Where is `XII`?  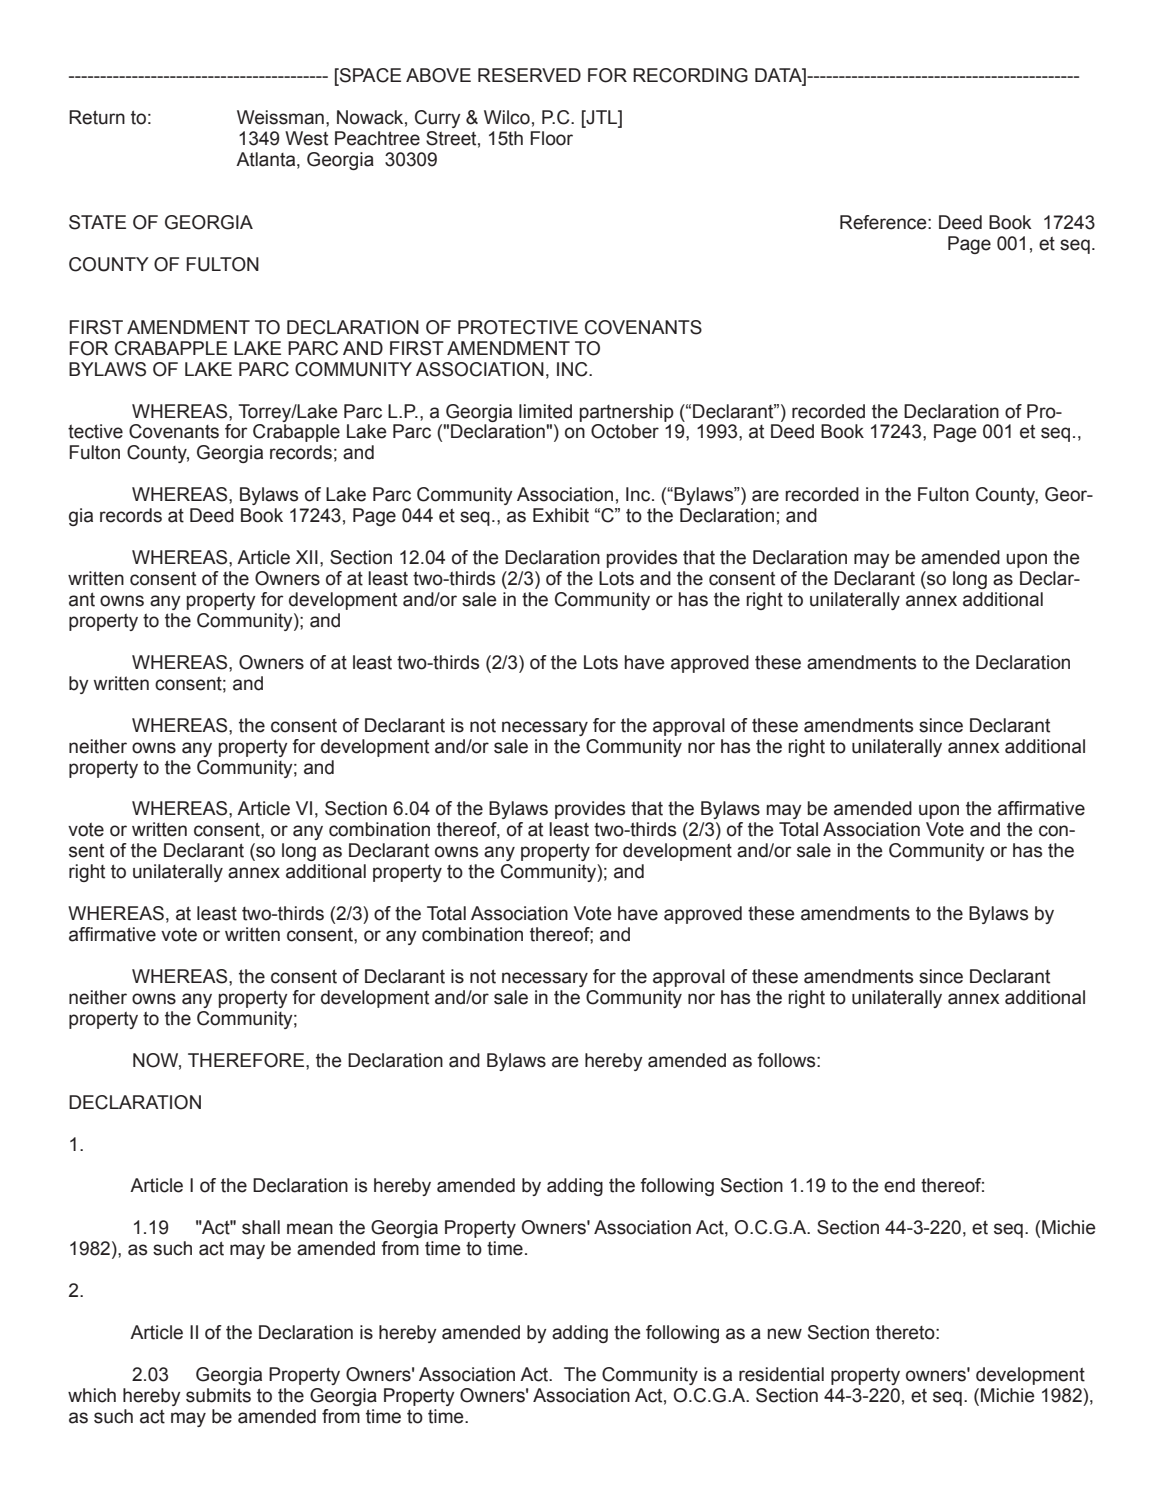 XII is located at coordinates (307, 557).
